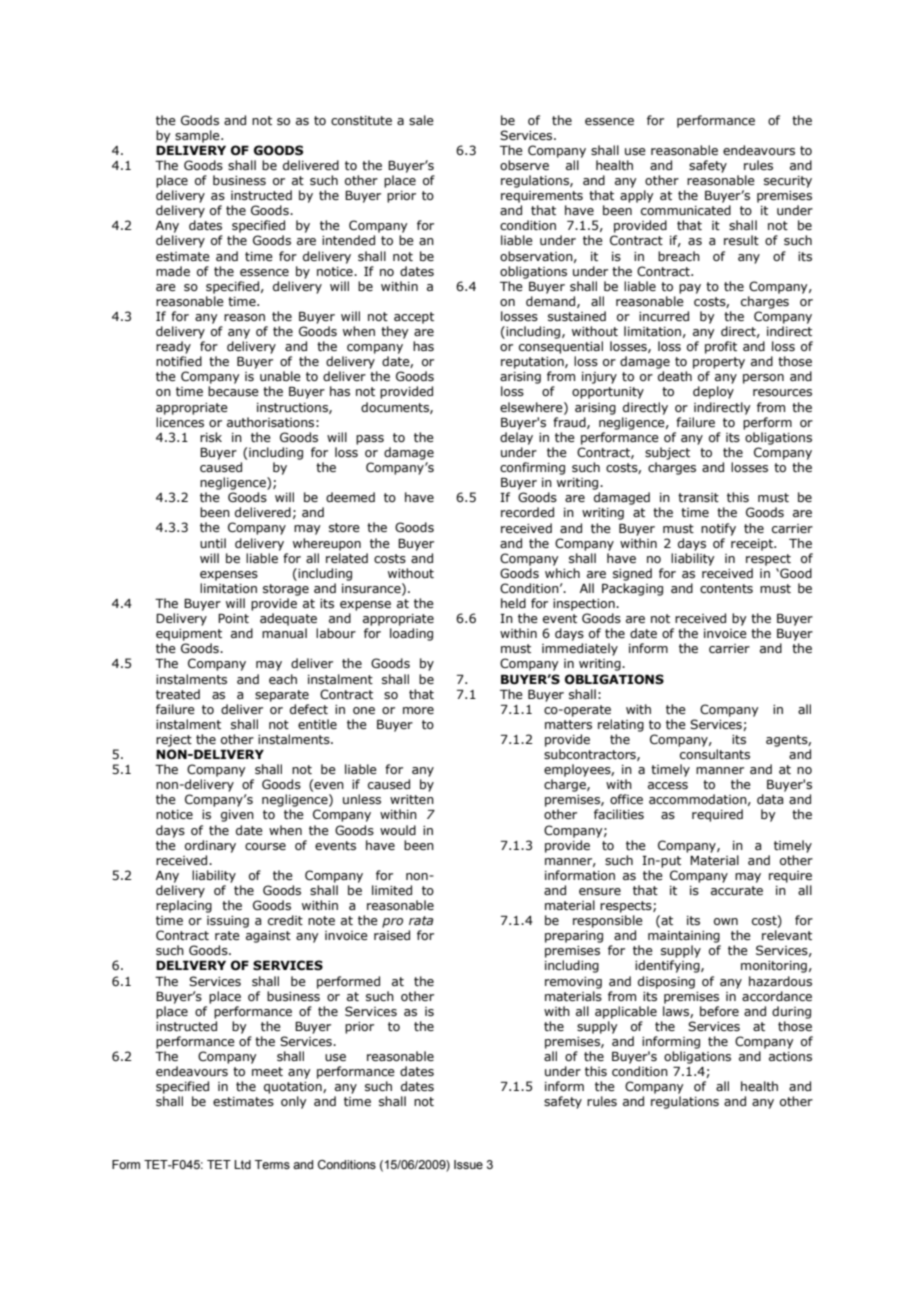 The image size is (924, 1308). Describe the element at coordinates (718, 529) in the document. I see `notify` at that location.
